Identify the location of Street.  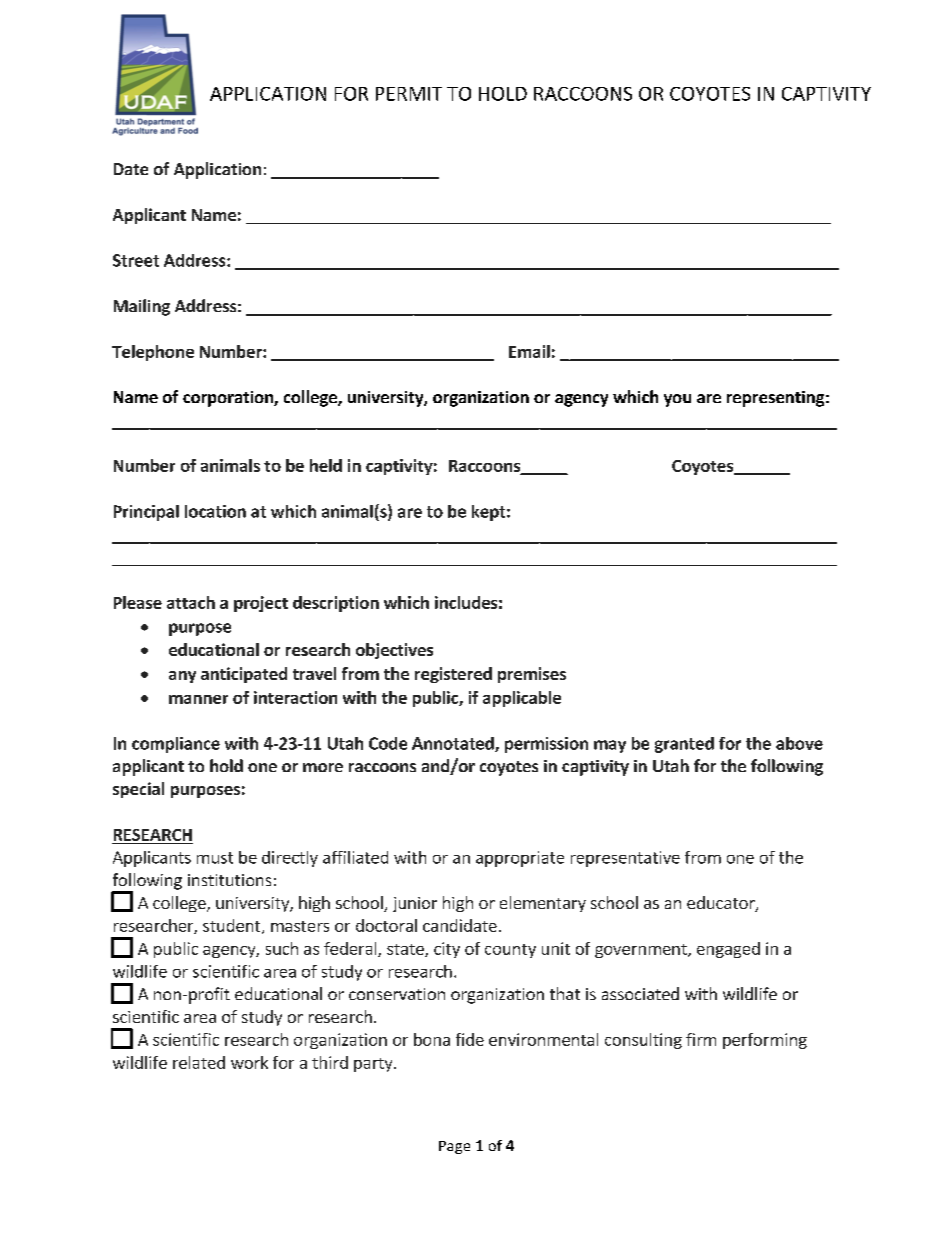
(136, 260).
